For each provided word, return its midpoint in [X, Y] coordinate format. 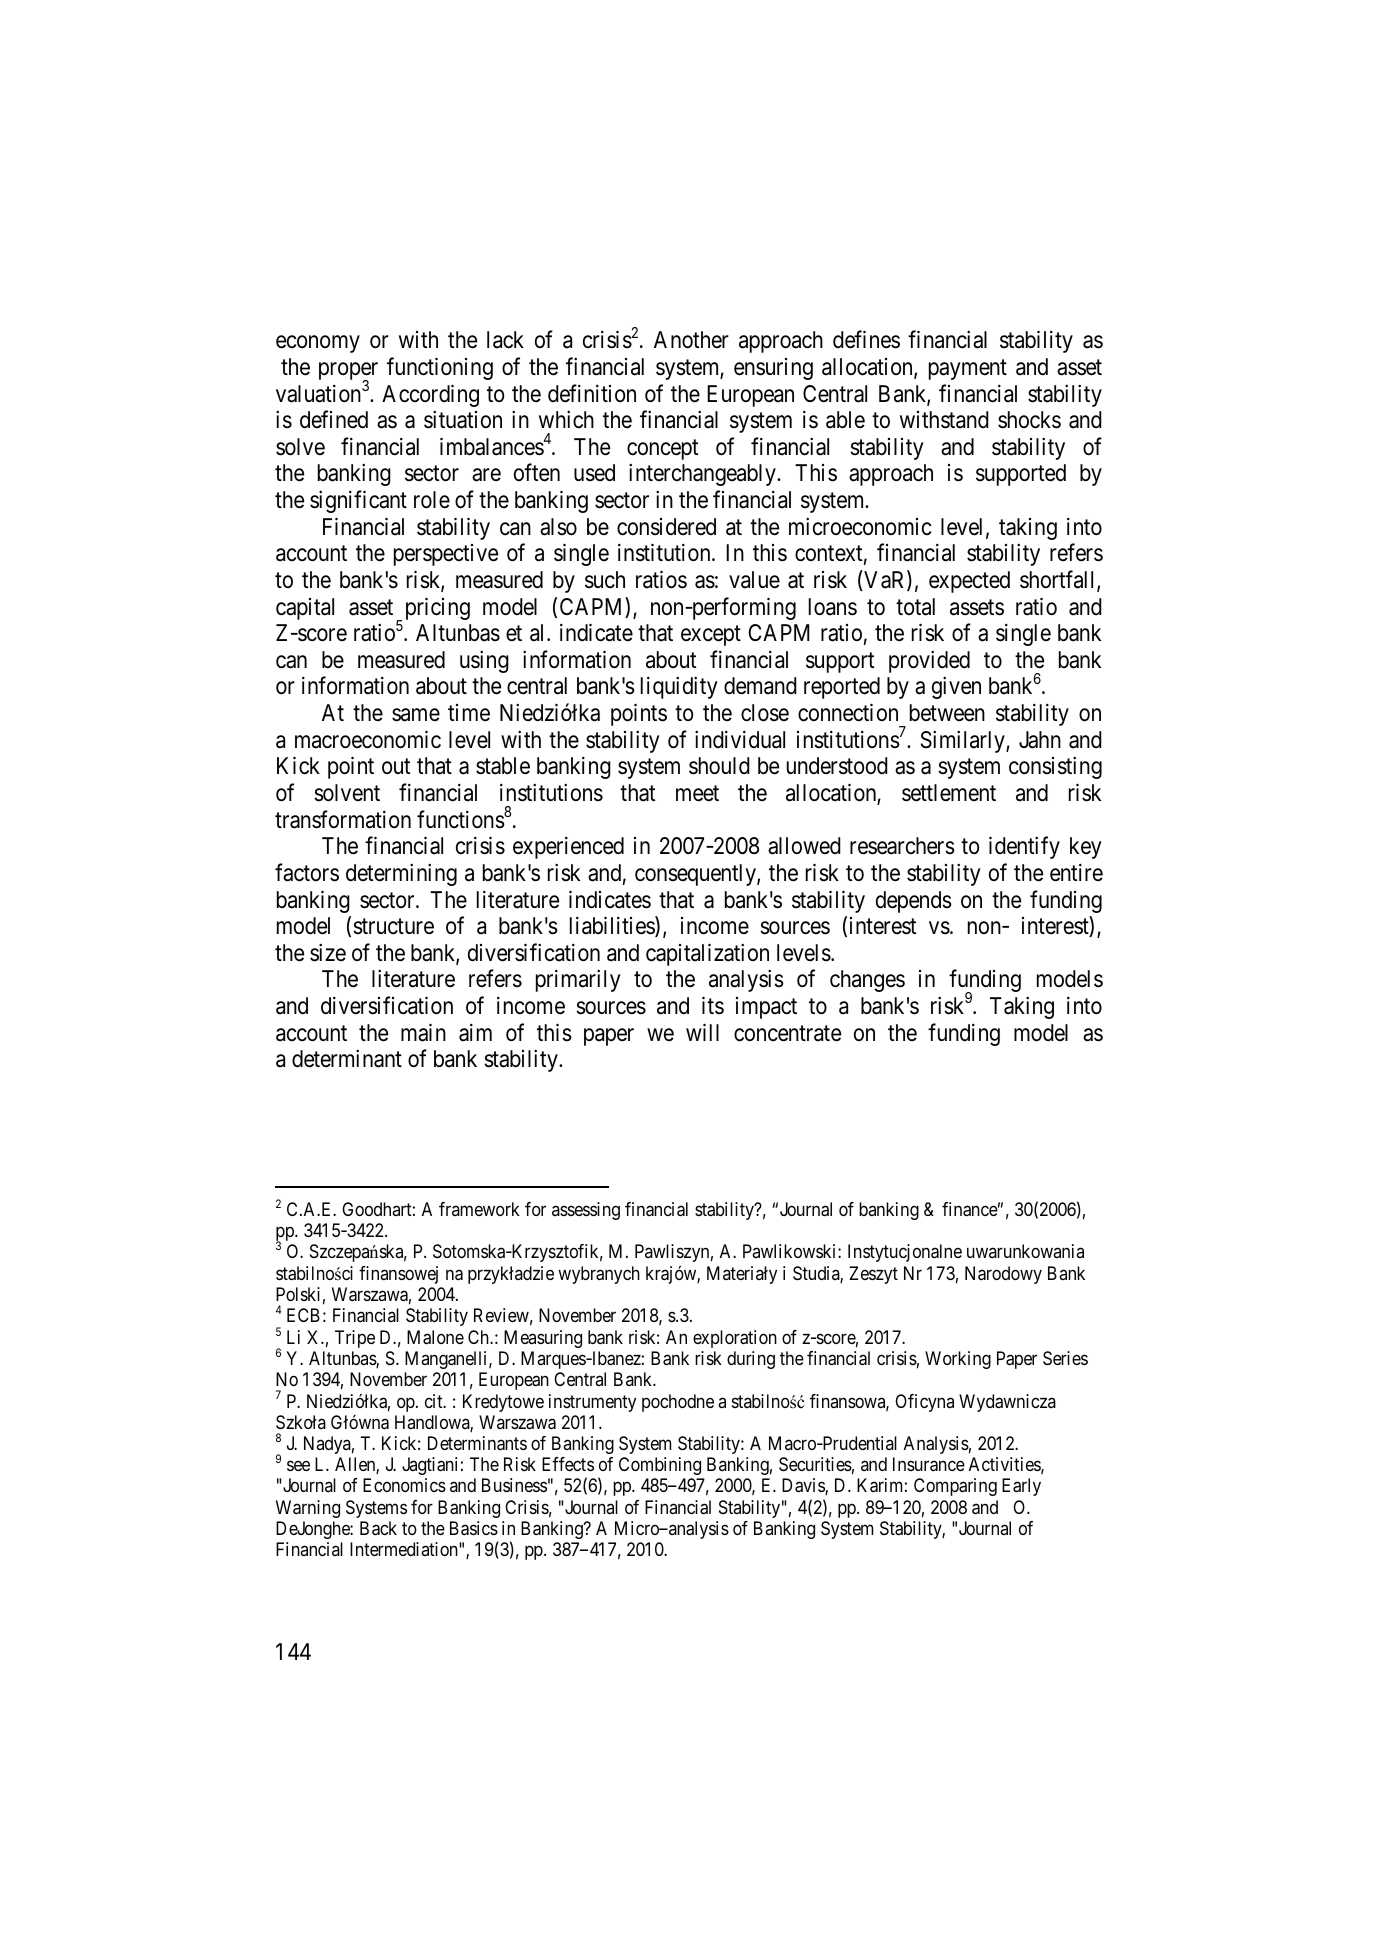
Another [691, 340]
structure [393, 927]
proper [348, 372]
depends [914, 902]
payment [968, 370]
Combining [660, 1466]
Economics [404, 1485]
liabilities [613, 926]
